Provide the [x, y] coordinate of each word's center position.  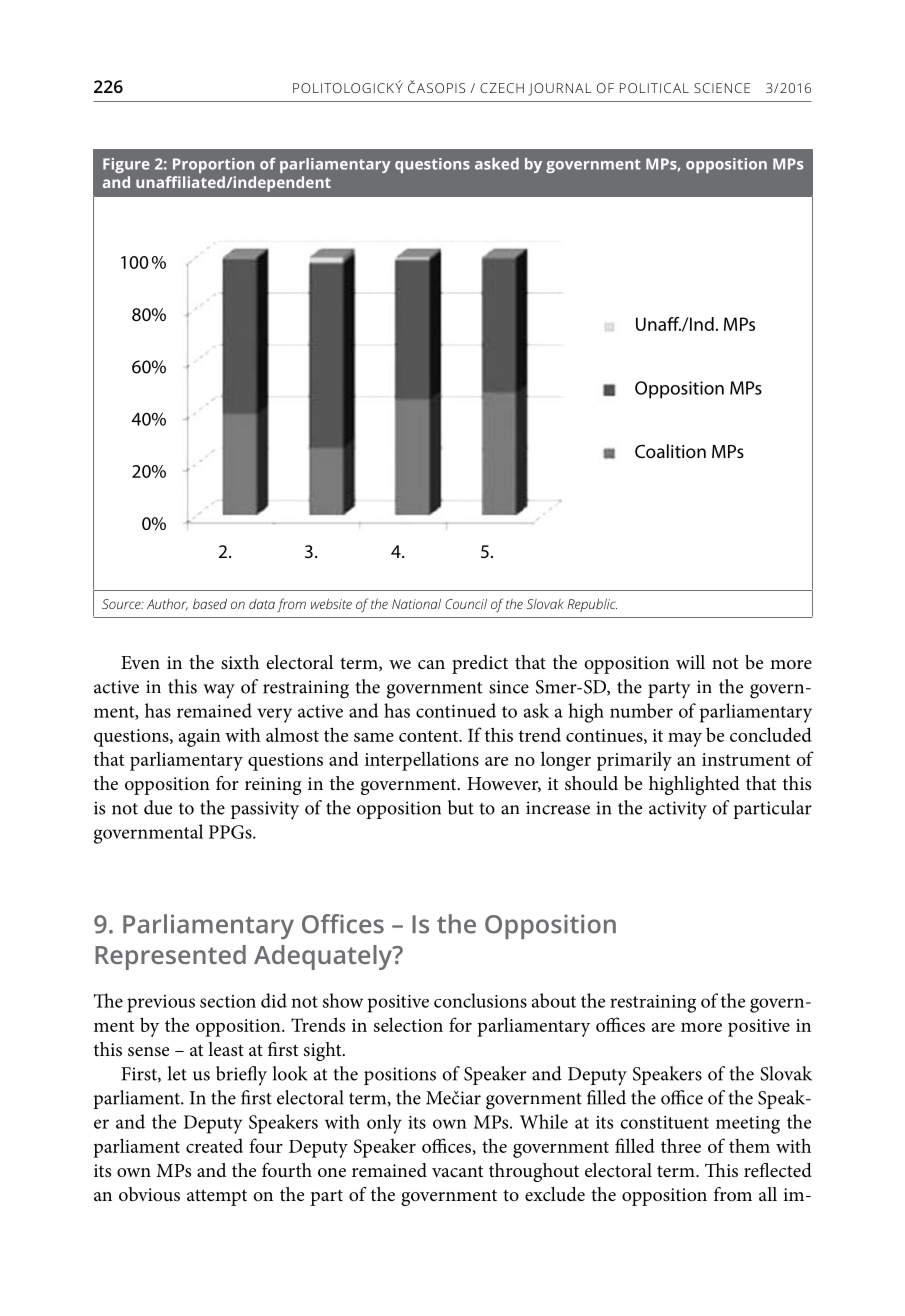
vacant [457, 1171]
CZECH [502, 88]
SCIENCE [722, 88]
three [681, 1145]
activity [678, 810]
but [461, 807]
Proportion [213, 165]
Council [466, 604]
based [210, 604]
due [158, 807]
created [214, 1145]
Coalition [670, 451]
